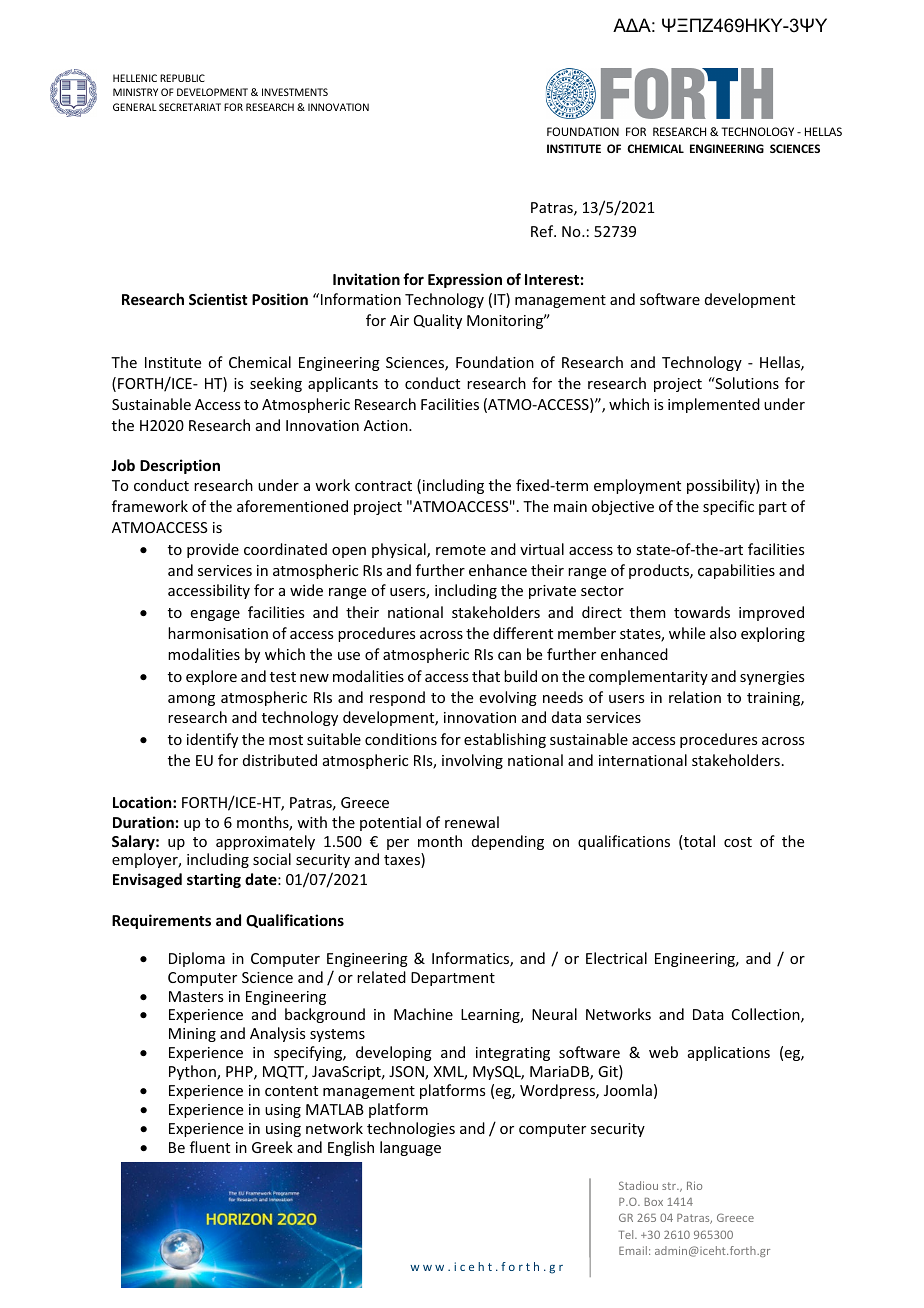 The width and height of the page is (924, 1308). What do you see at coordinates (210, 1147) in the page?
I see `fluent` at bounding box center [210, 1147].
